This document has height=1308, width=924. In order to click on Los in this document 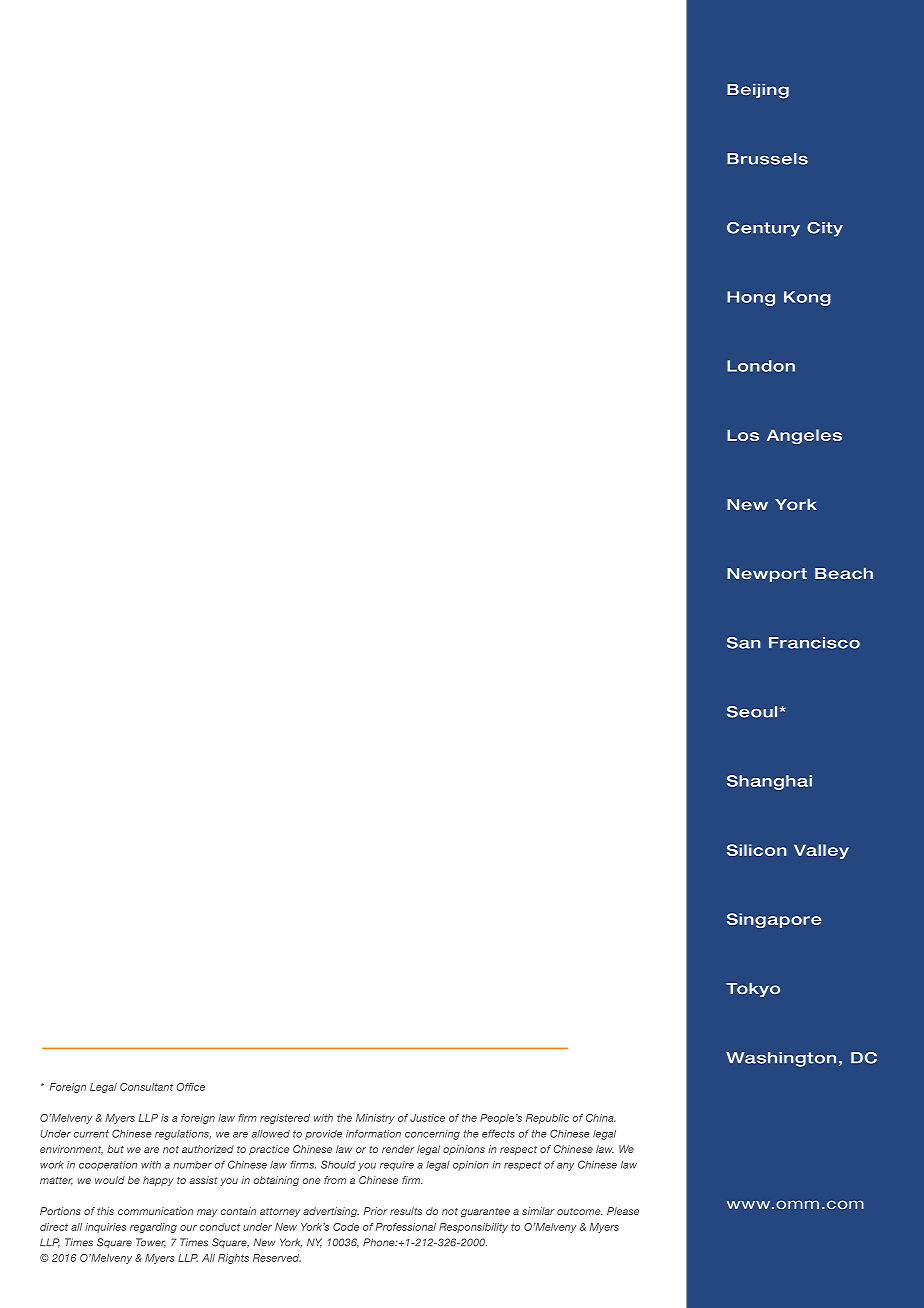, I will do `click(743, 435)`.
